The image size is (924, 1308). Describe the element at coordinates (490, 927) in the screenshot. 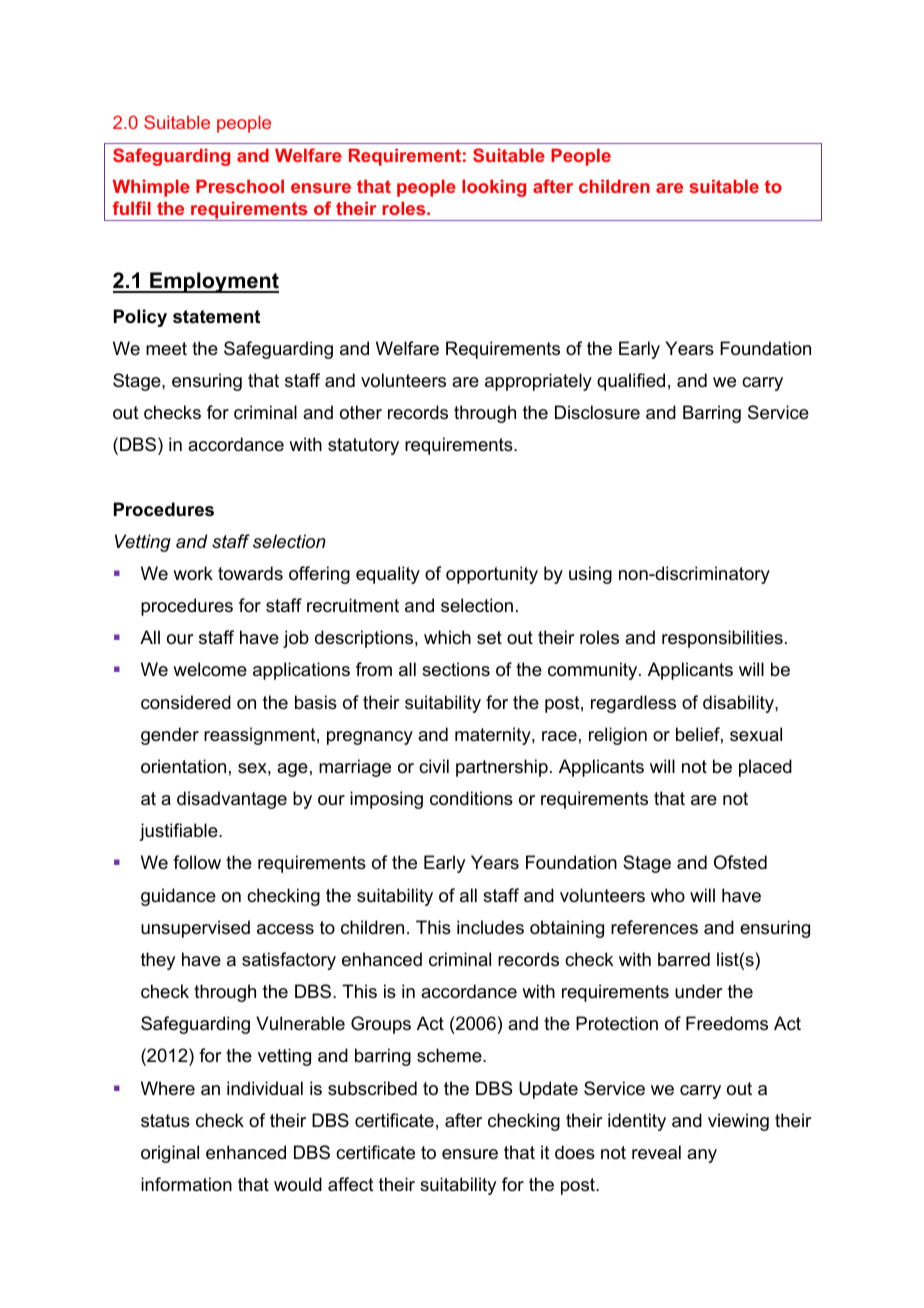

I see `includes` at that location.
